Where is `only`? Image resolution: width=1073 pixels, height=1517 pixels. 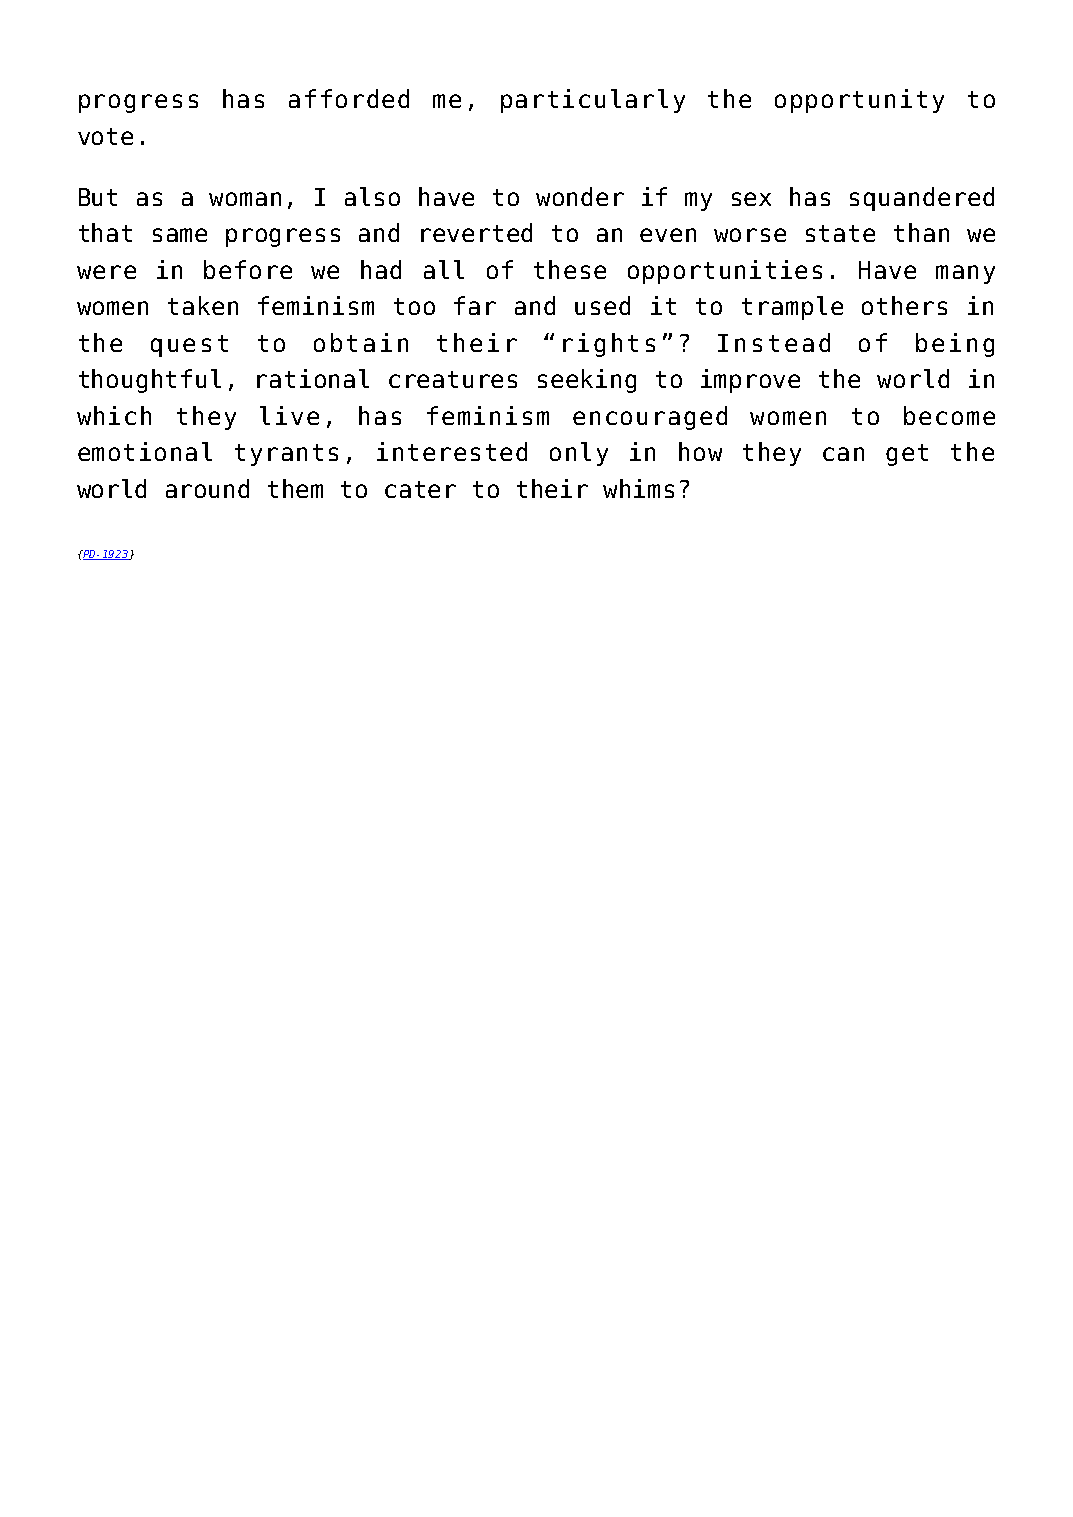 only is located at coordinates (579, 454).
